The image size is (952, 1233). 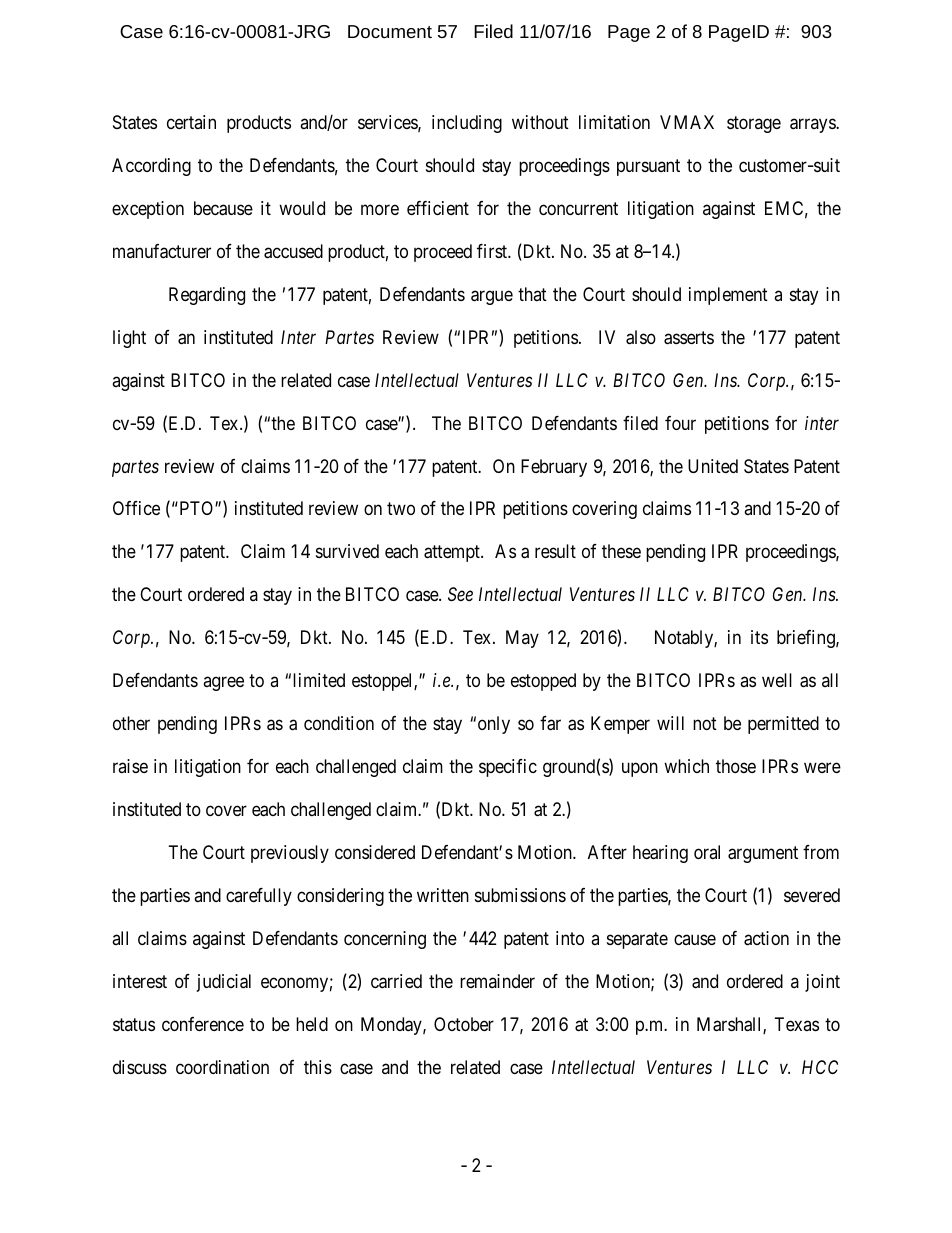 What do you see at coordinates (207, 296) in the image?
I see `Regarding` at bounding box center [207, 296].
